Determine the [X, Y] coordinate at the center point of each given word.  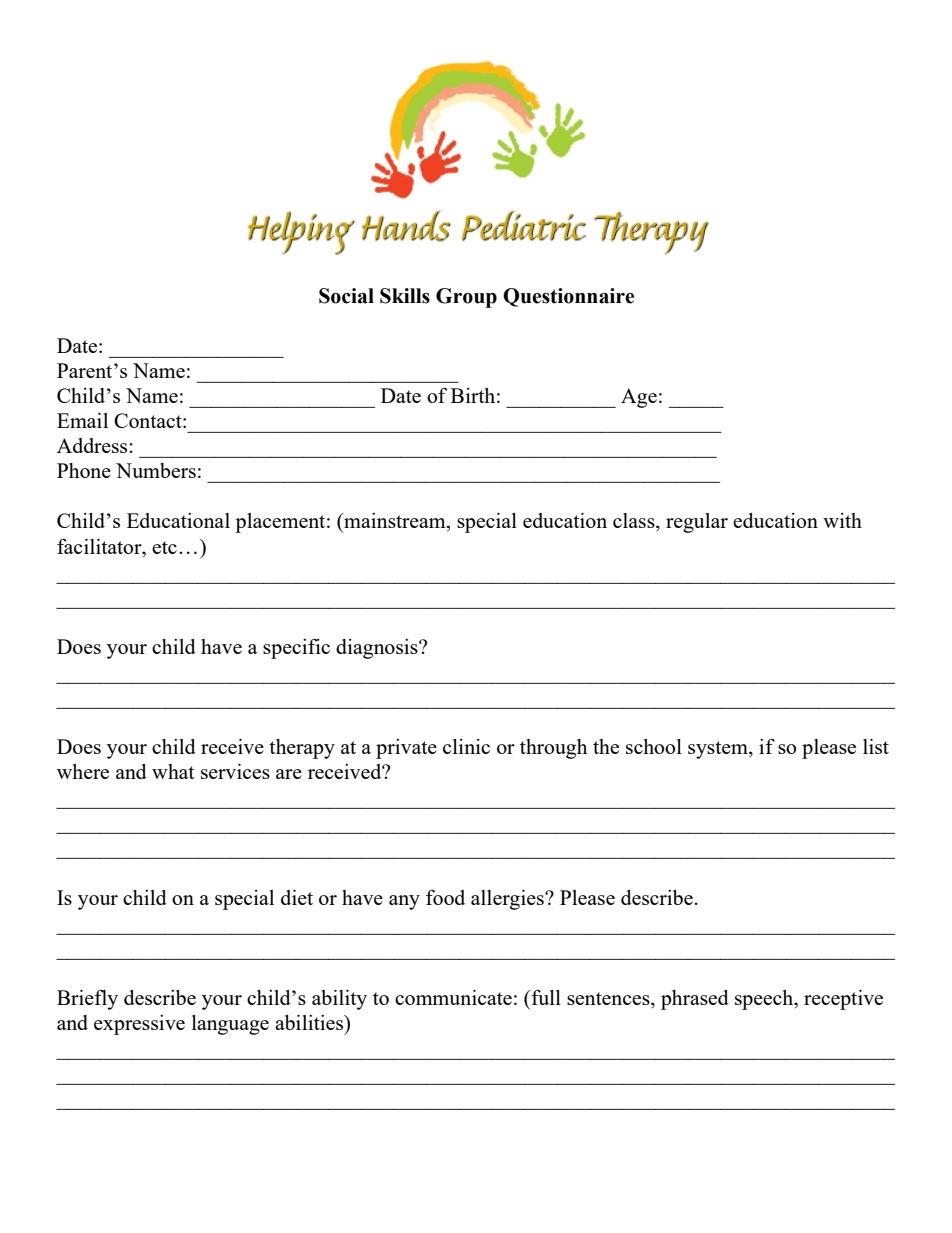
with [842, 520]
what [173, 771]
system [719, 750]
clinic [466, 746]
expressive [139, 1025]
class [635, 522]
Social [346, 296]
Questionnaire [568, 297]
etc [164, 547]
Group [466, 298]
